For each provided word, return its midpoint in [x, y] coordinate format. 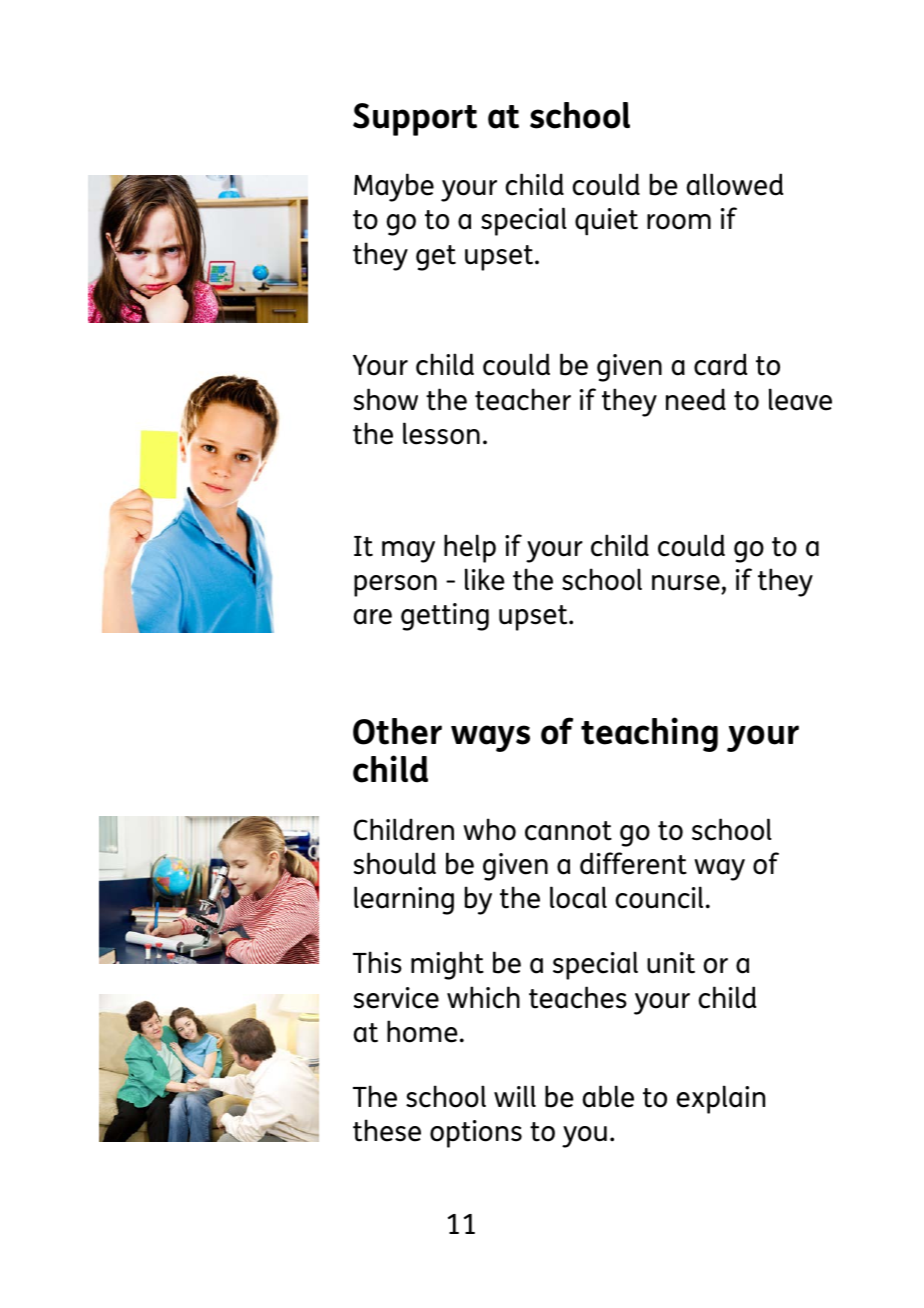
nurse [686, 583]
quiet [606, 222]
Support [415, 119]
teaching [649, 734]
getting [445, 617]
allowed [735, 184]
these [387, 1130]
